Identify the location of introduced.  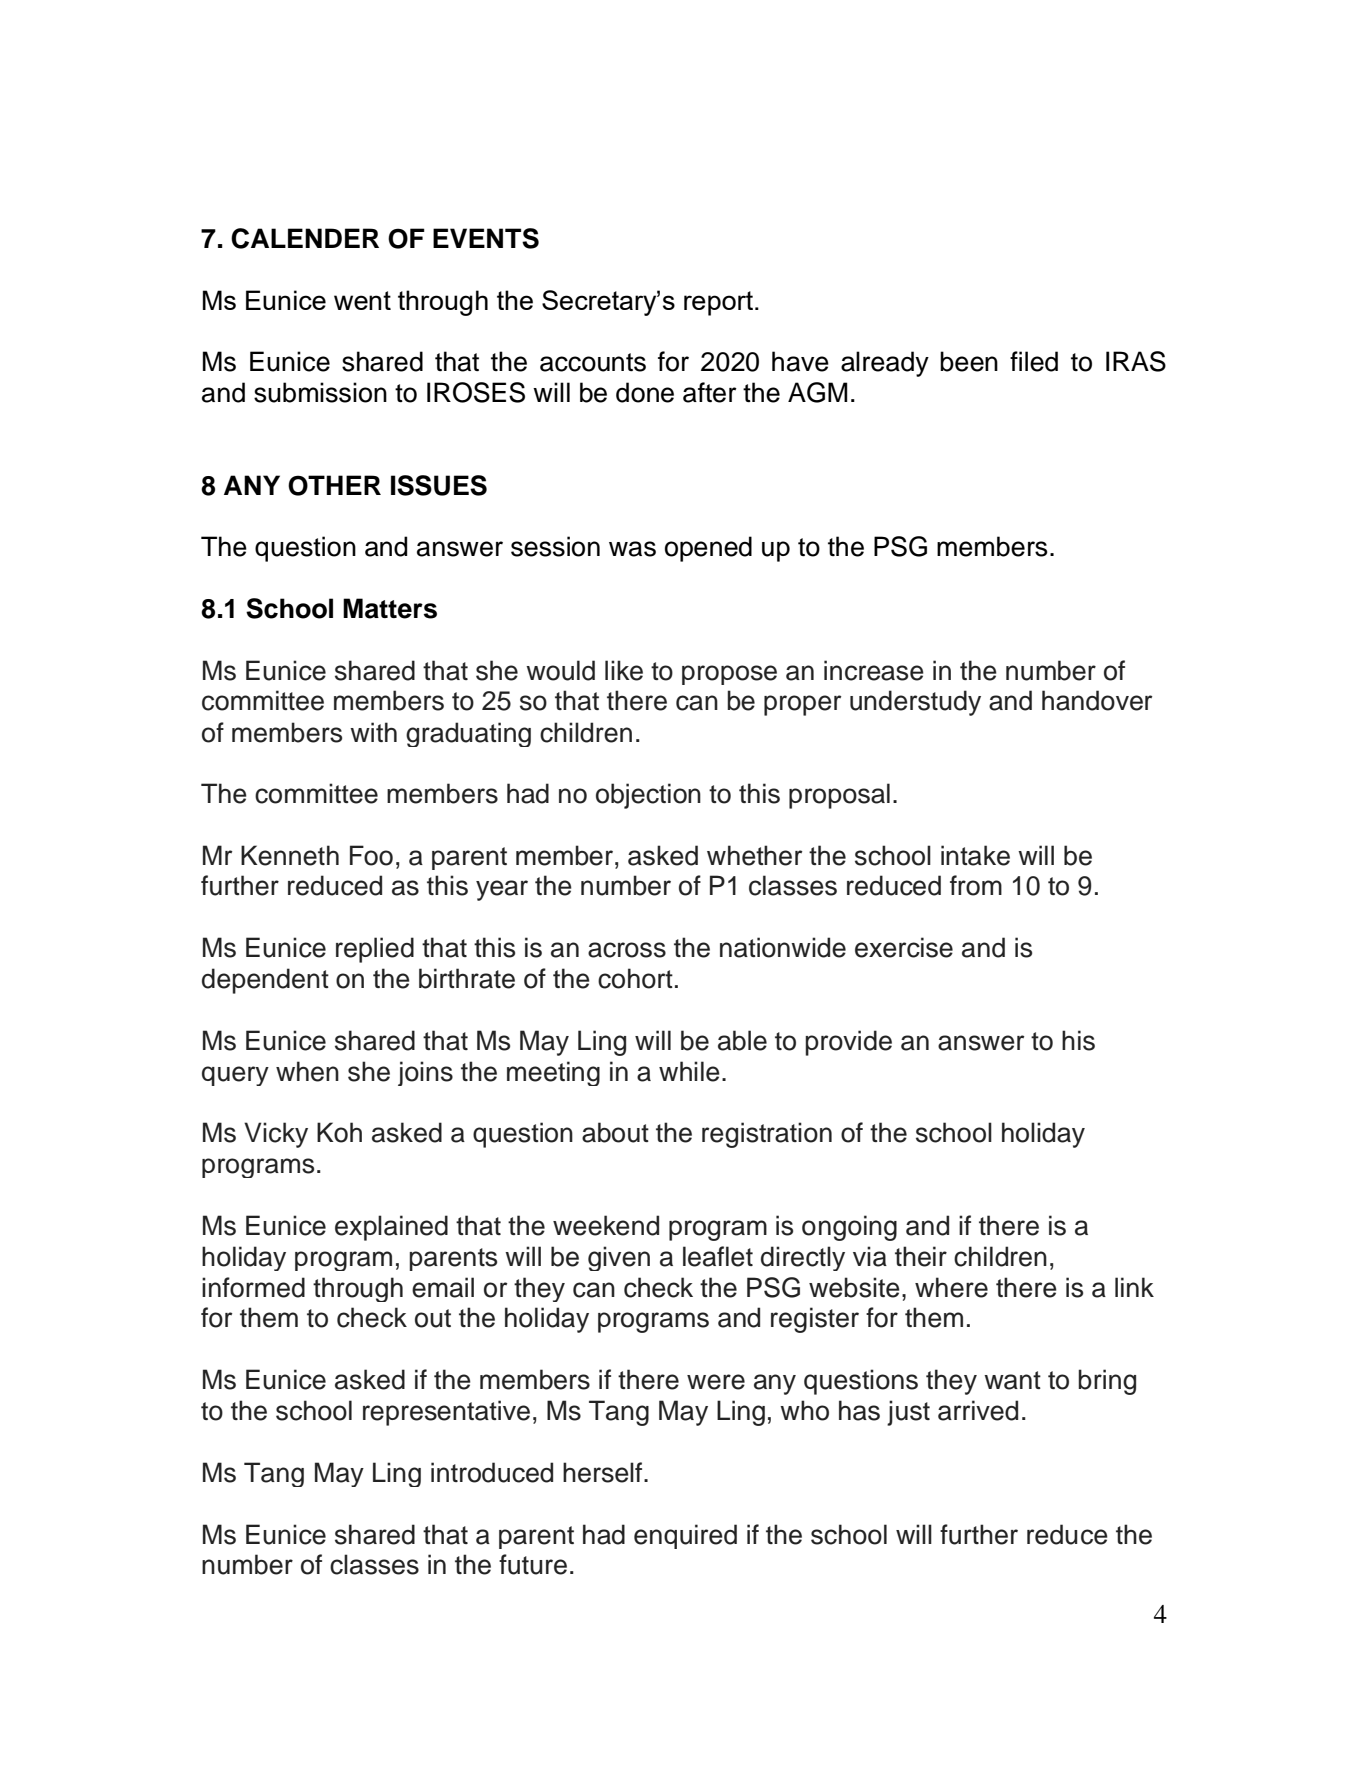
(492, 1472).
